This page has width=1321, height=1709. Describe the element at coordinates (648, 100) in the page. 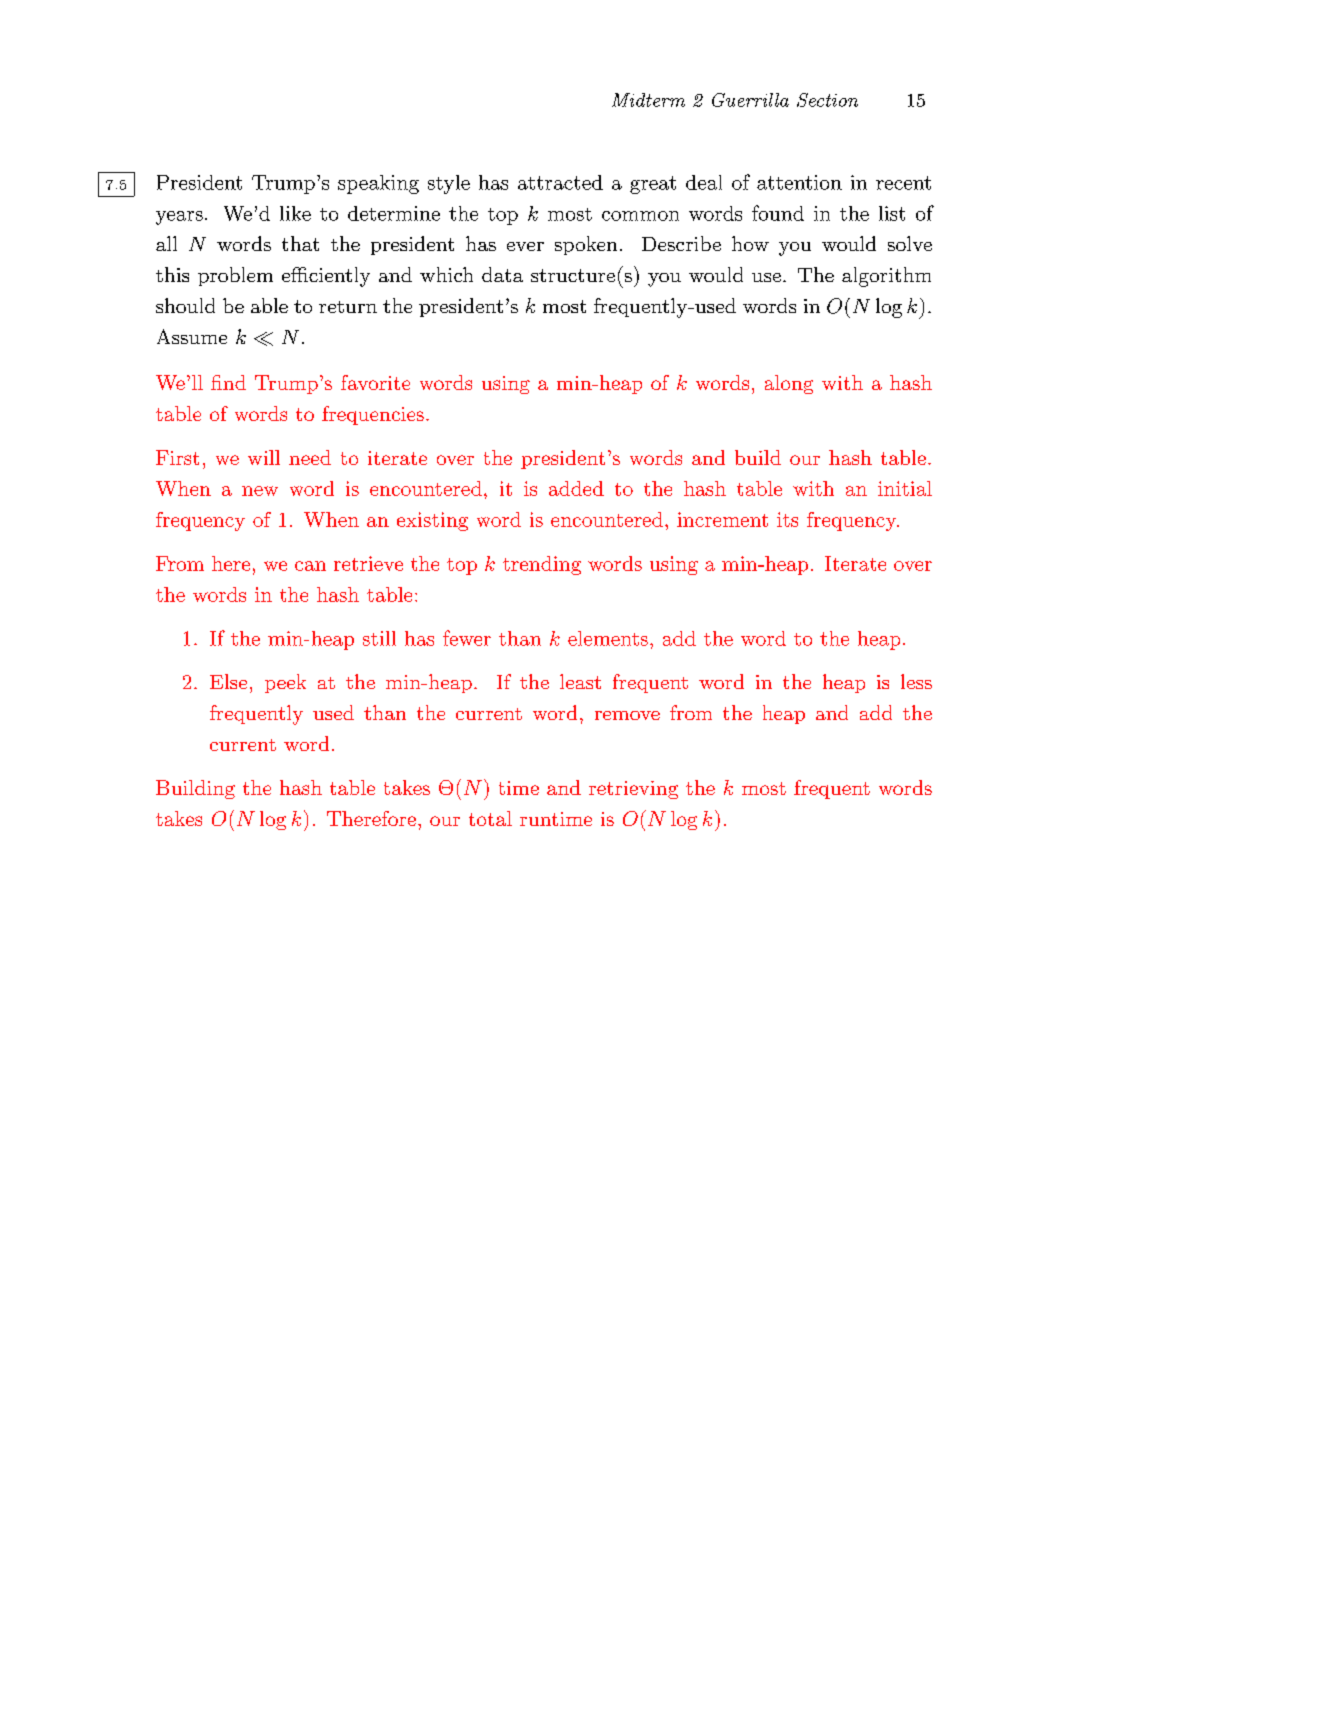

I see `Midterm` at that location.
